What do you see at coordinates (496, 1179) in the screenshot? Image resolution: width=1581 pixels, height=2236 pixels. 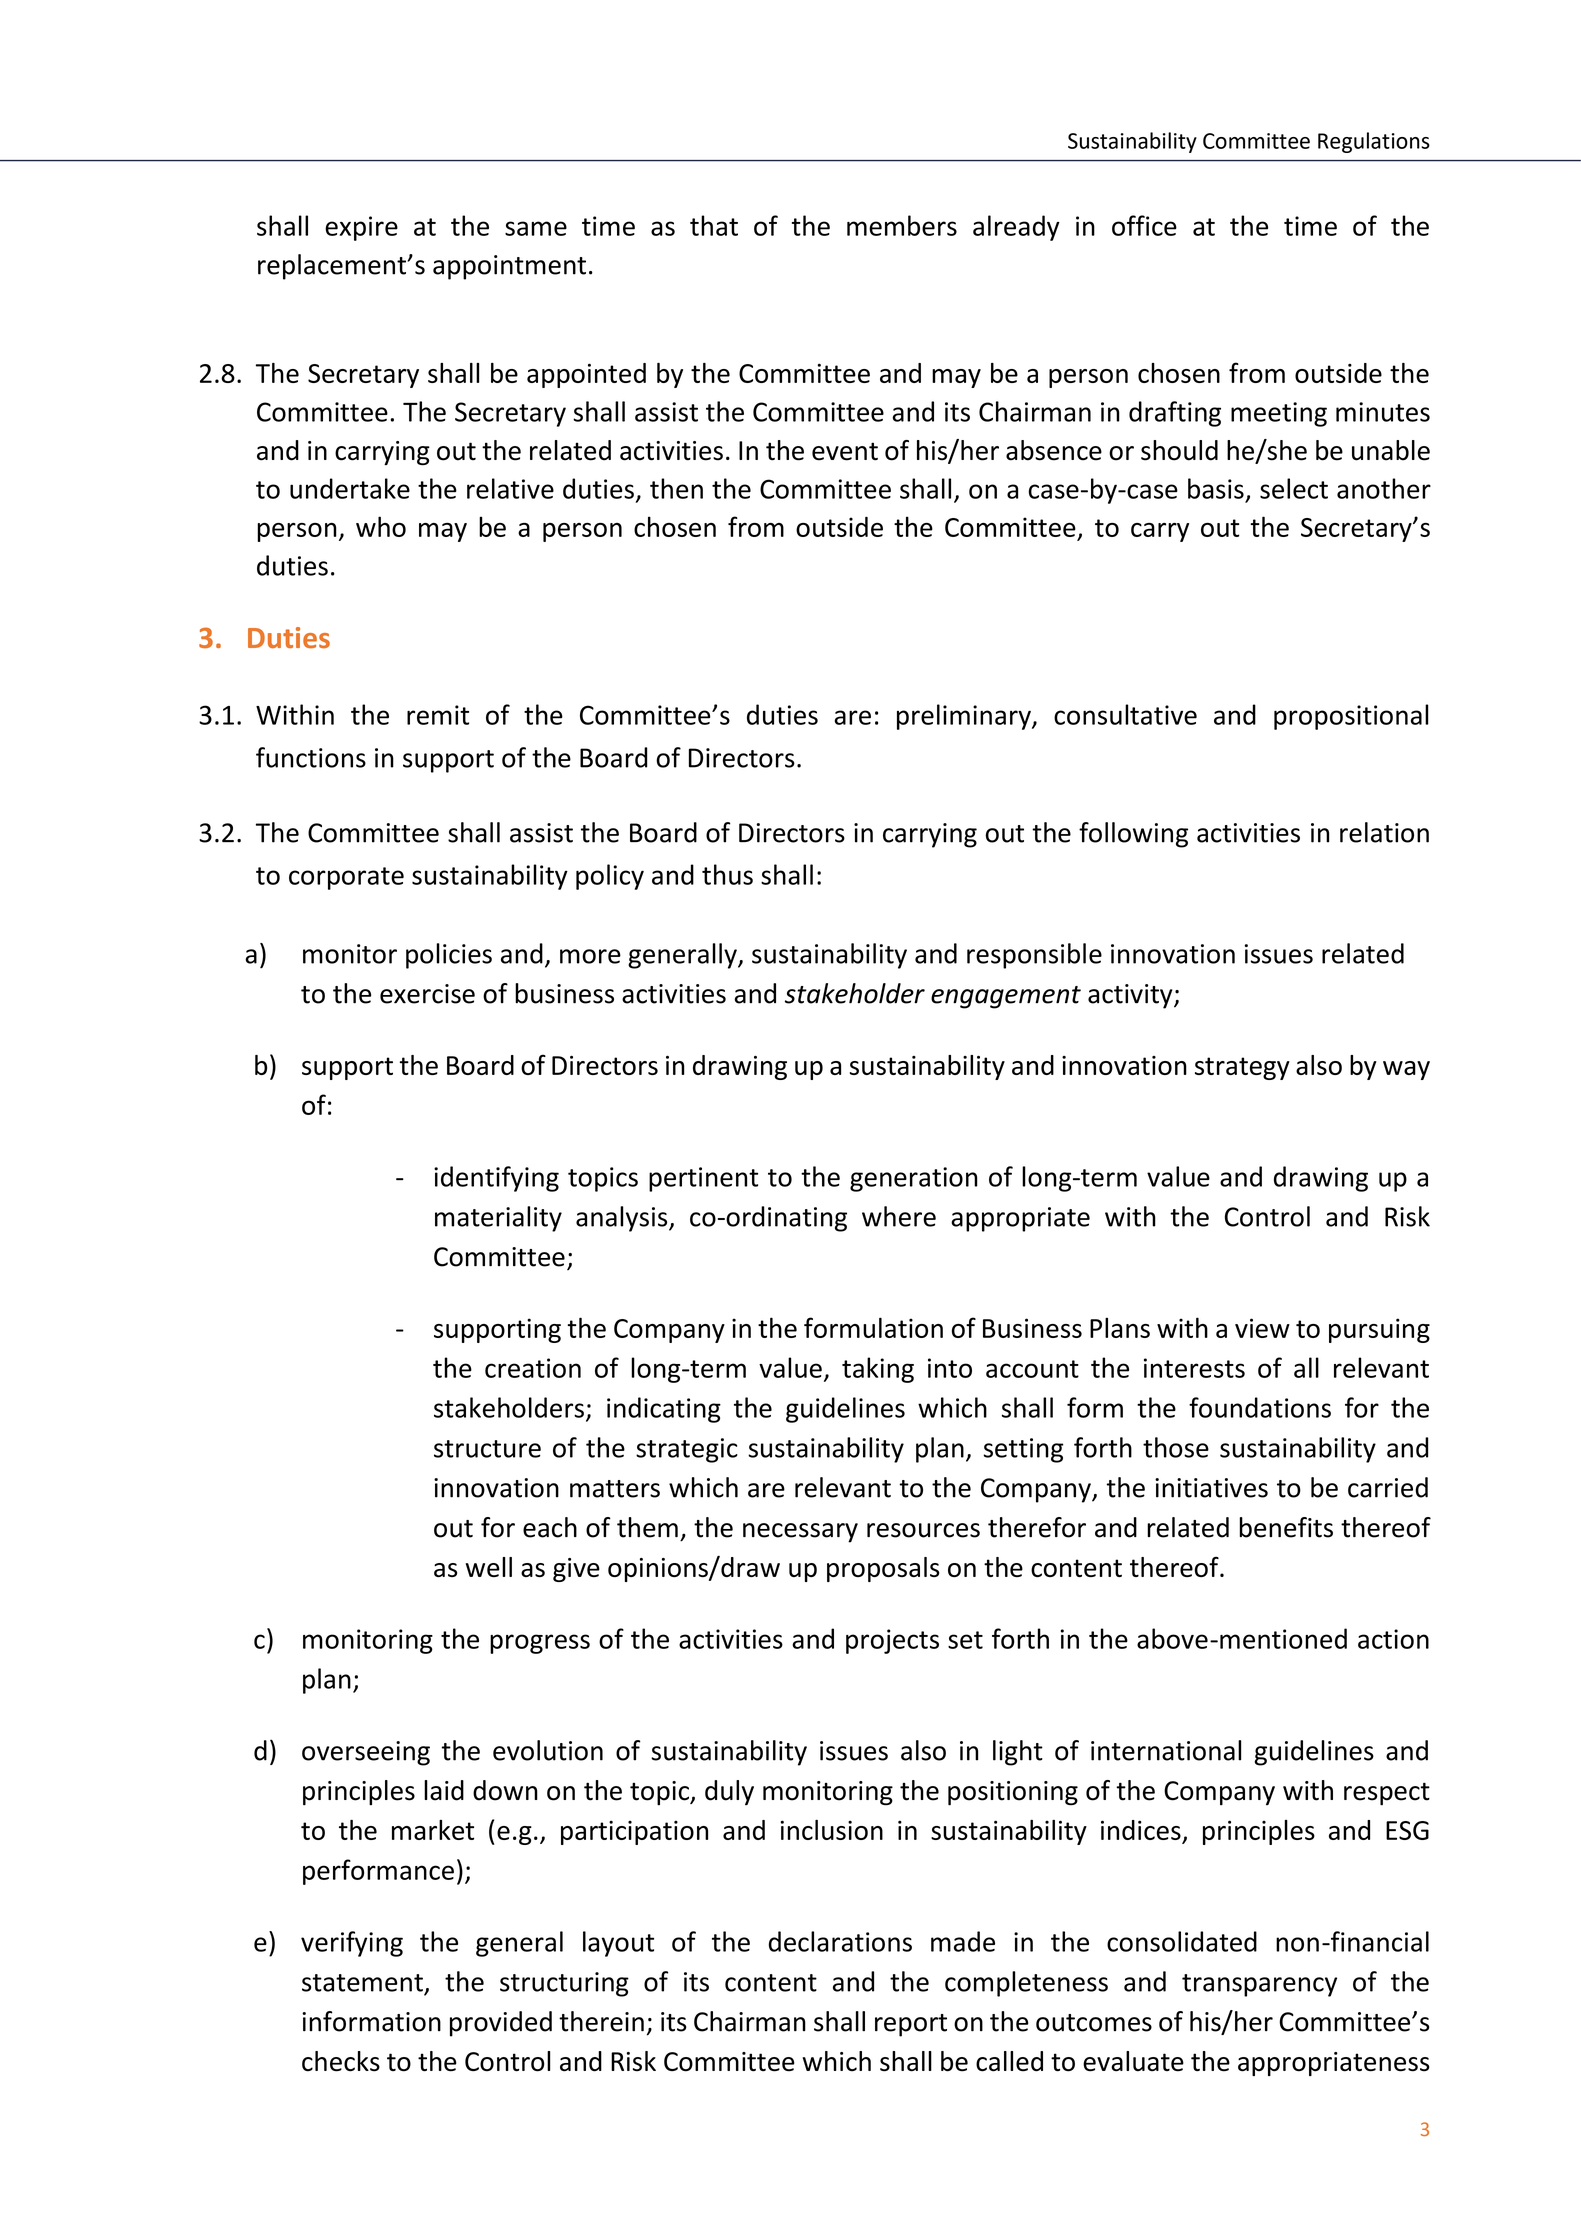 I see `identifying` at bounding box center [496, 1179].
